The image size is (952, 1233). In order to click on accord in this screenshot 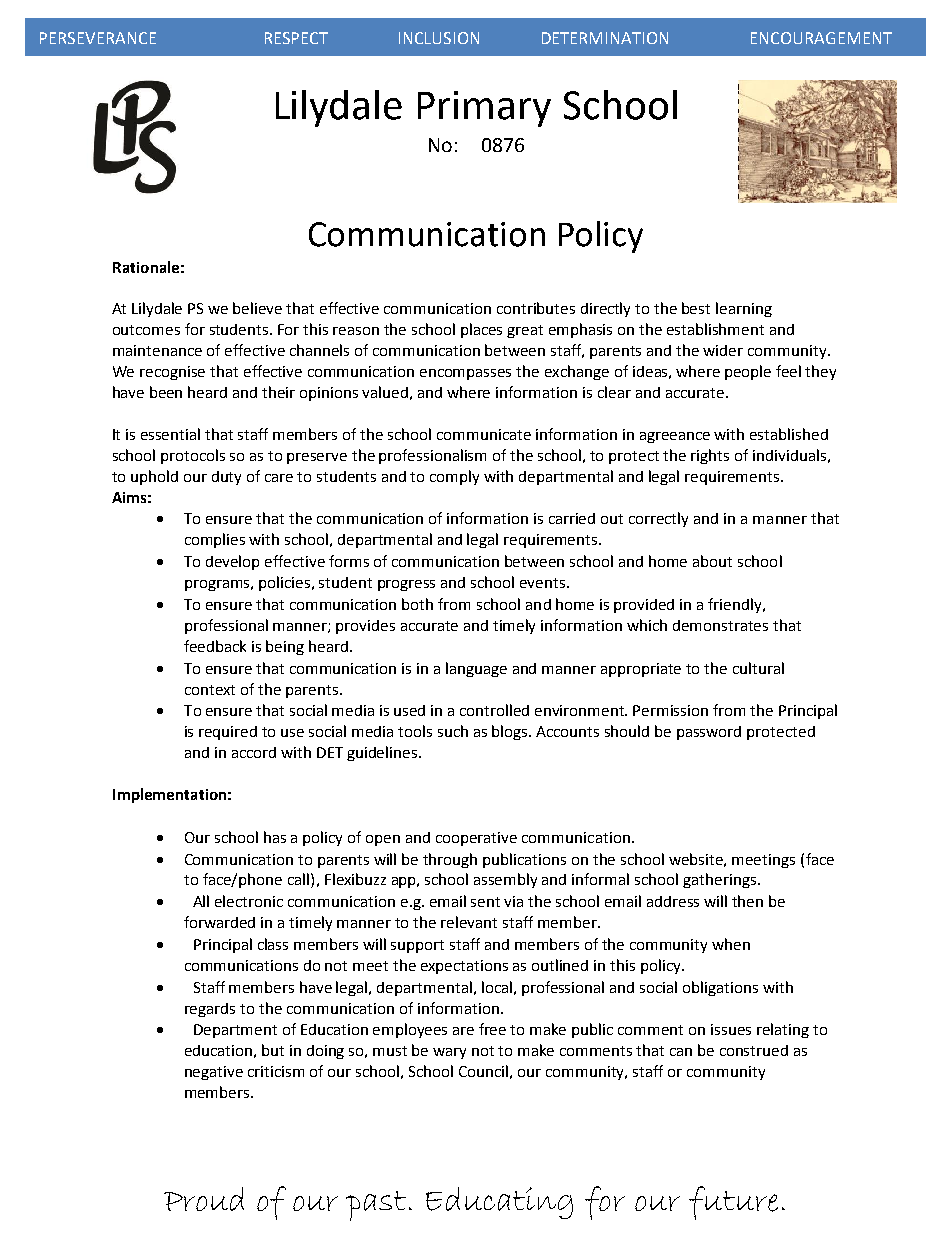, I will do `click(254, 752)`.
